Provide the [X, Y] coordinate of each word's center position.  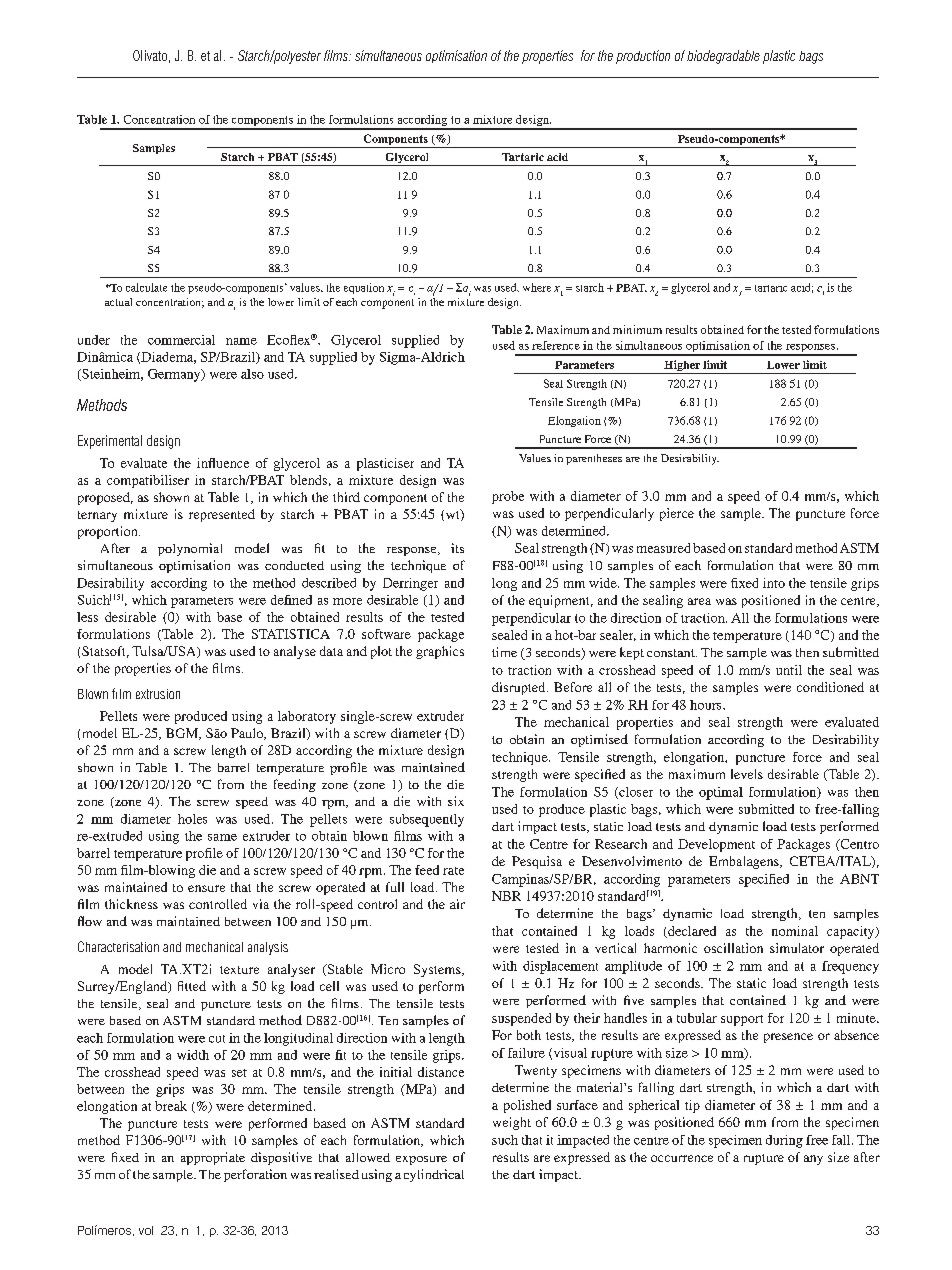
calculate [146, 287]
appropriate [213, 1158]
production [643, 57]
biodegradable [723, 57]
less [87, 617]
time [504, 652]
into [774, 583]
